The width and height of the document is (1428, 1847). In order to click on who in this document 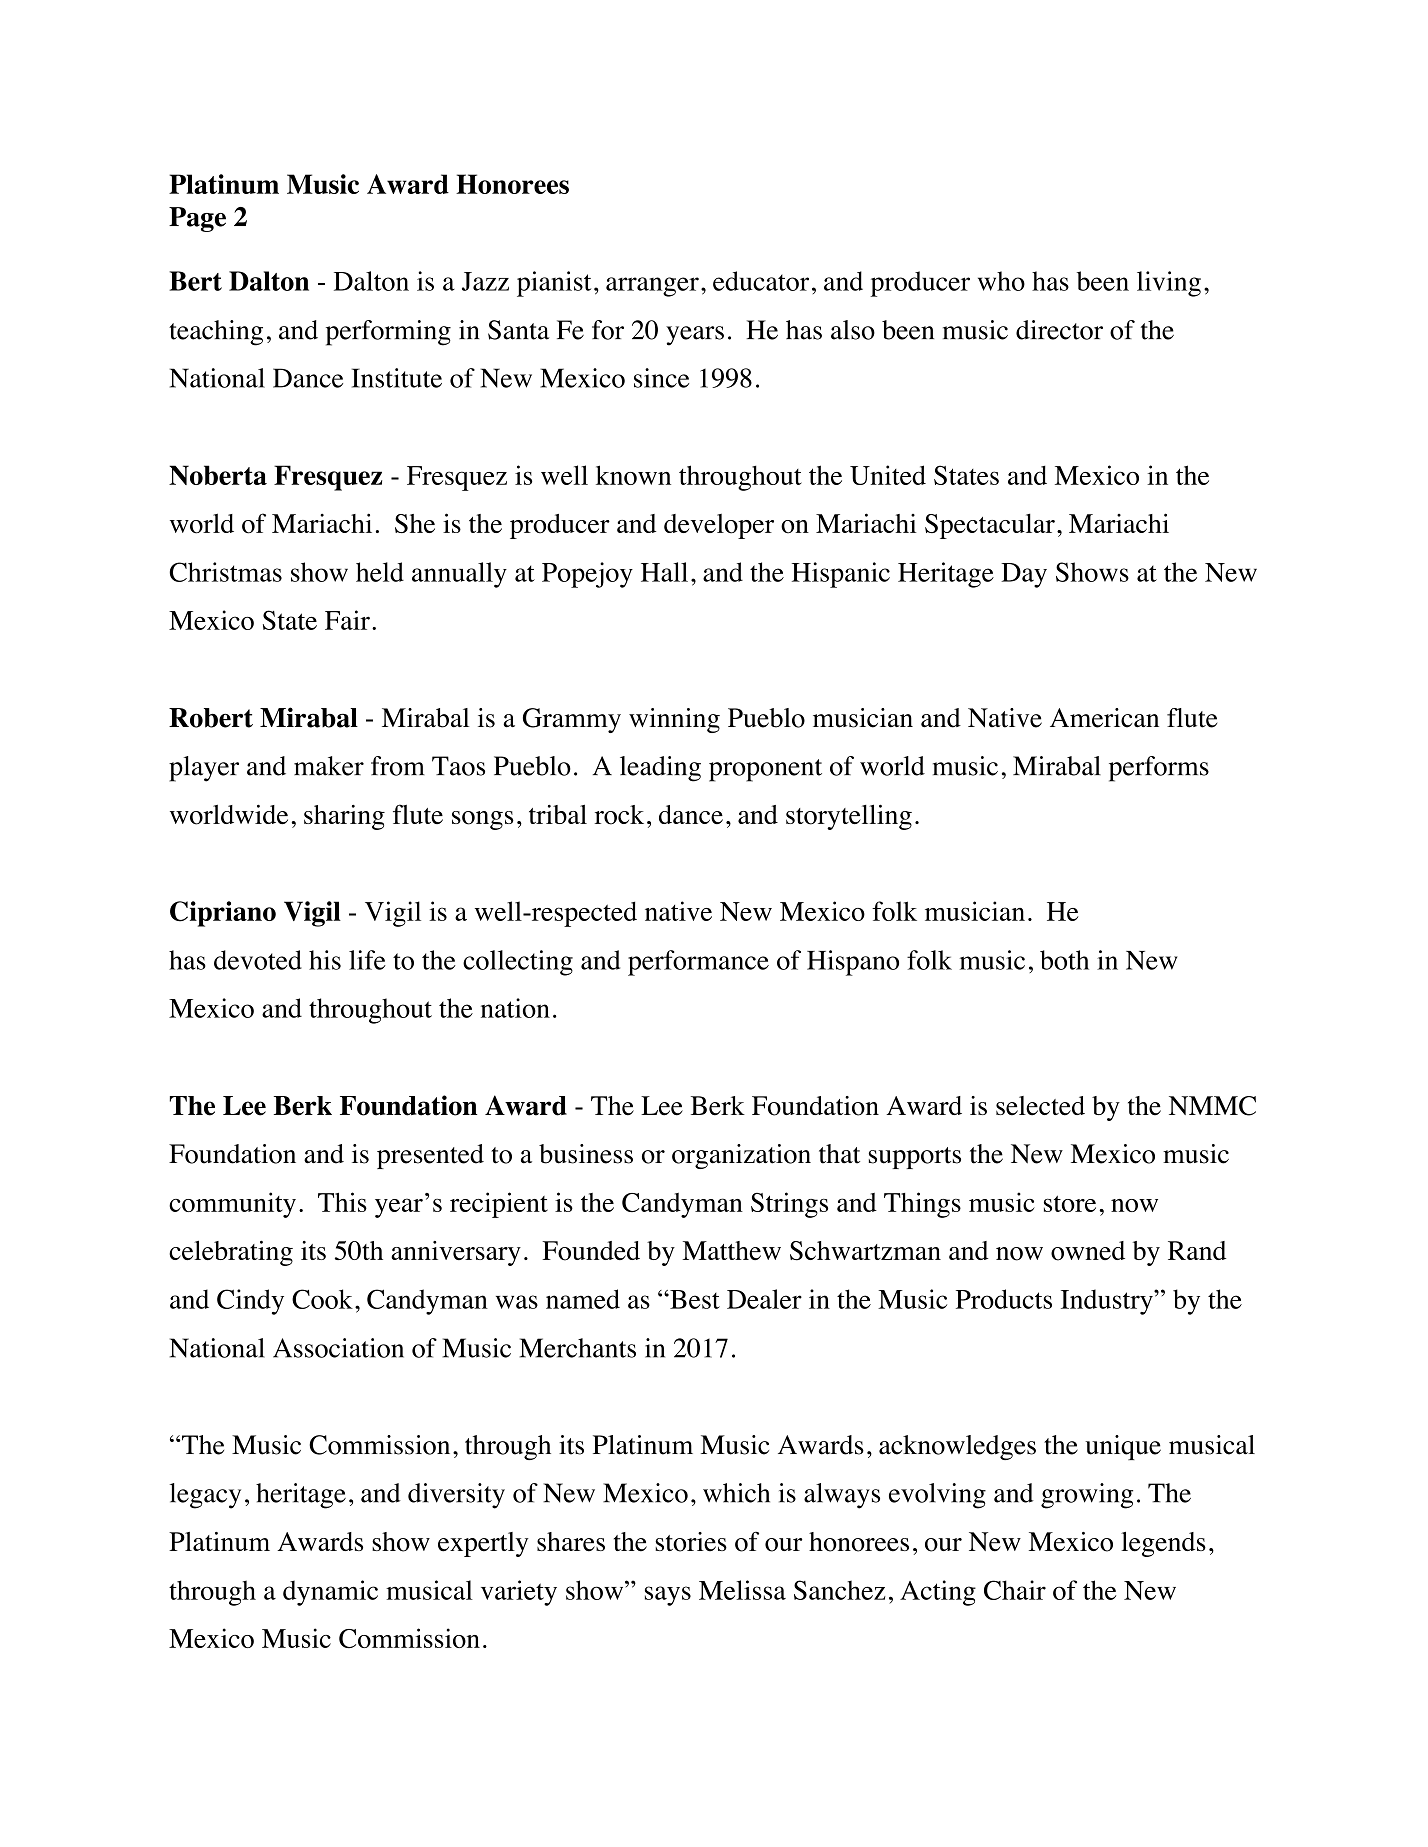, I will do `click(1001, 281)`.
